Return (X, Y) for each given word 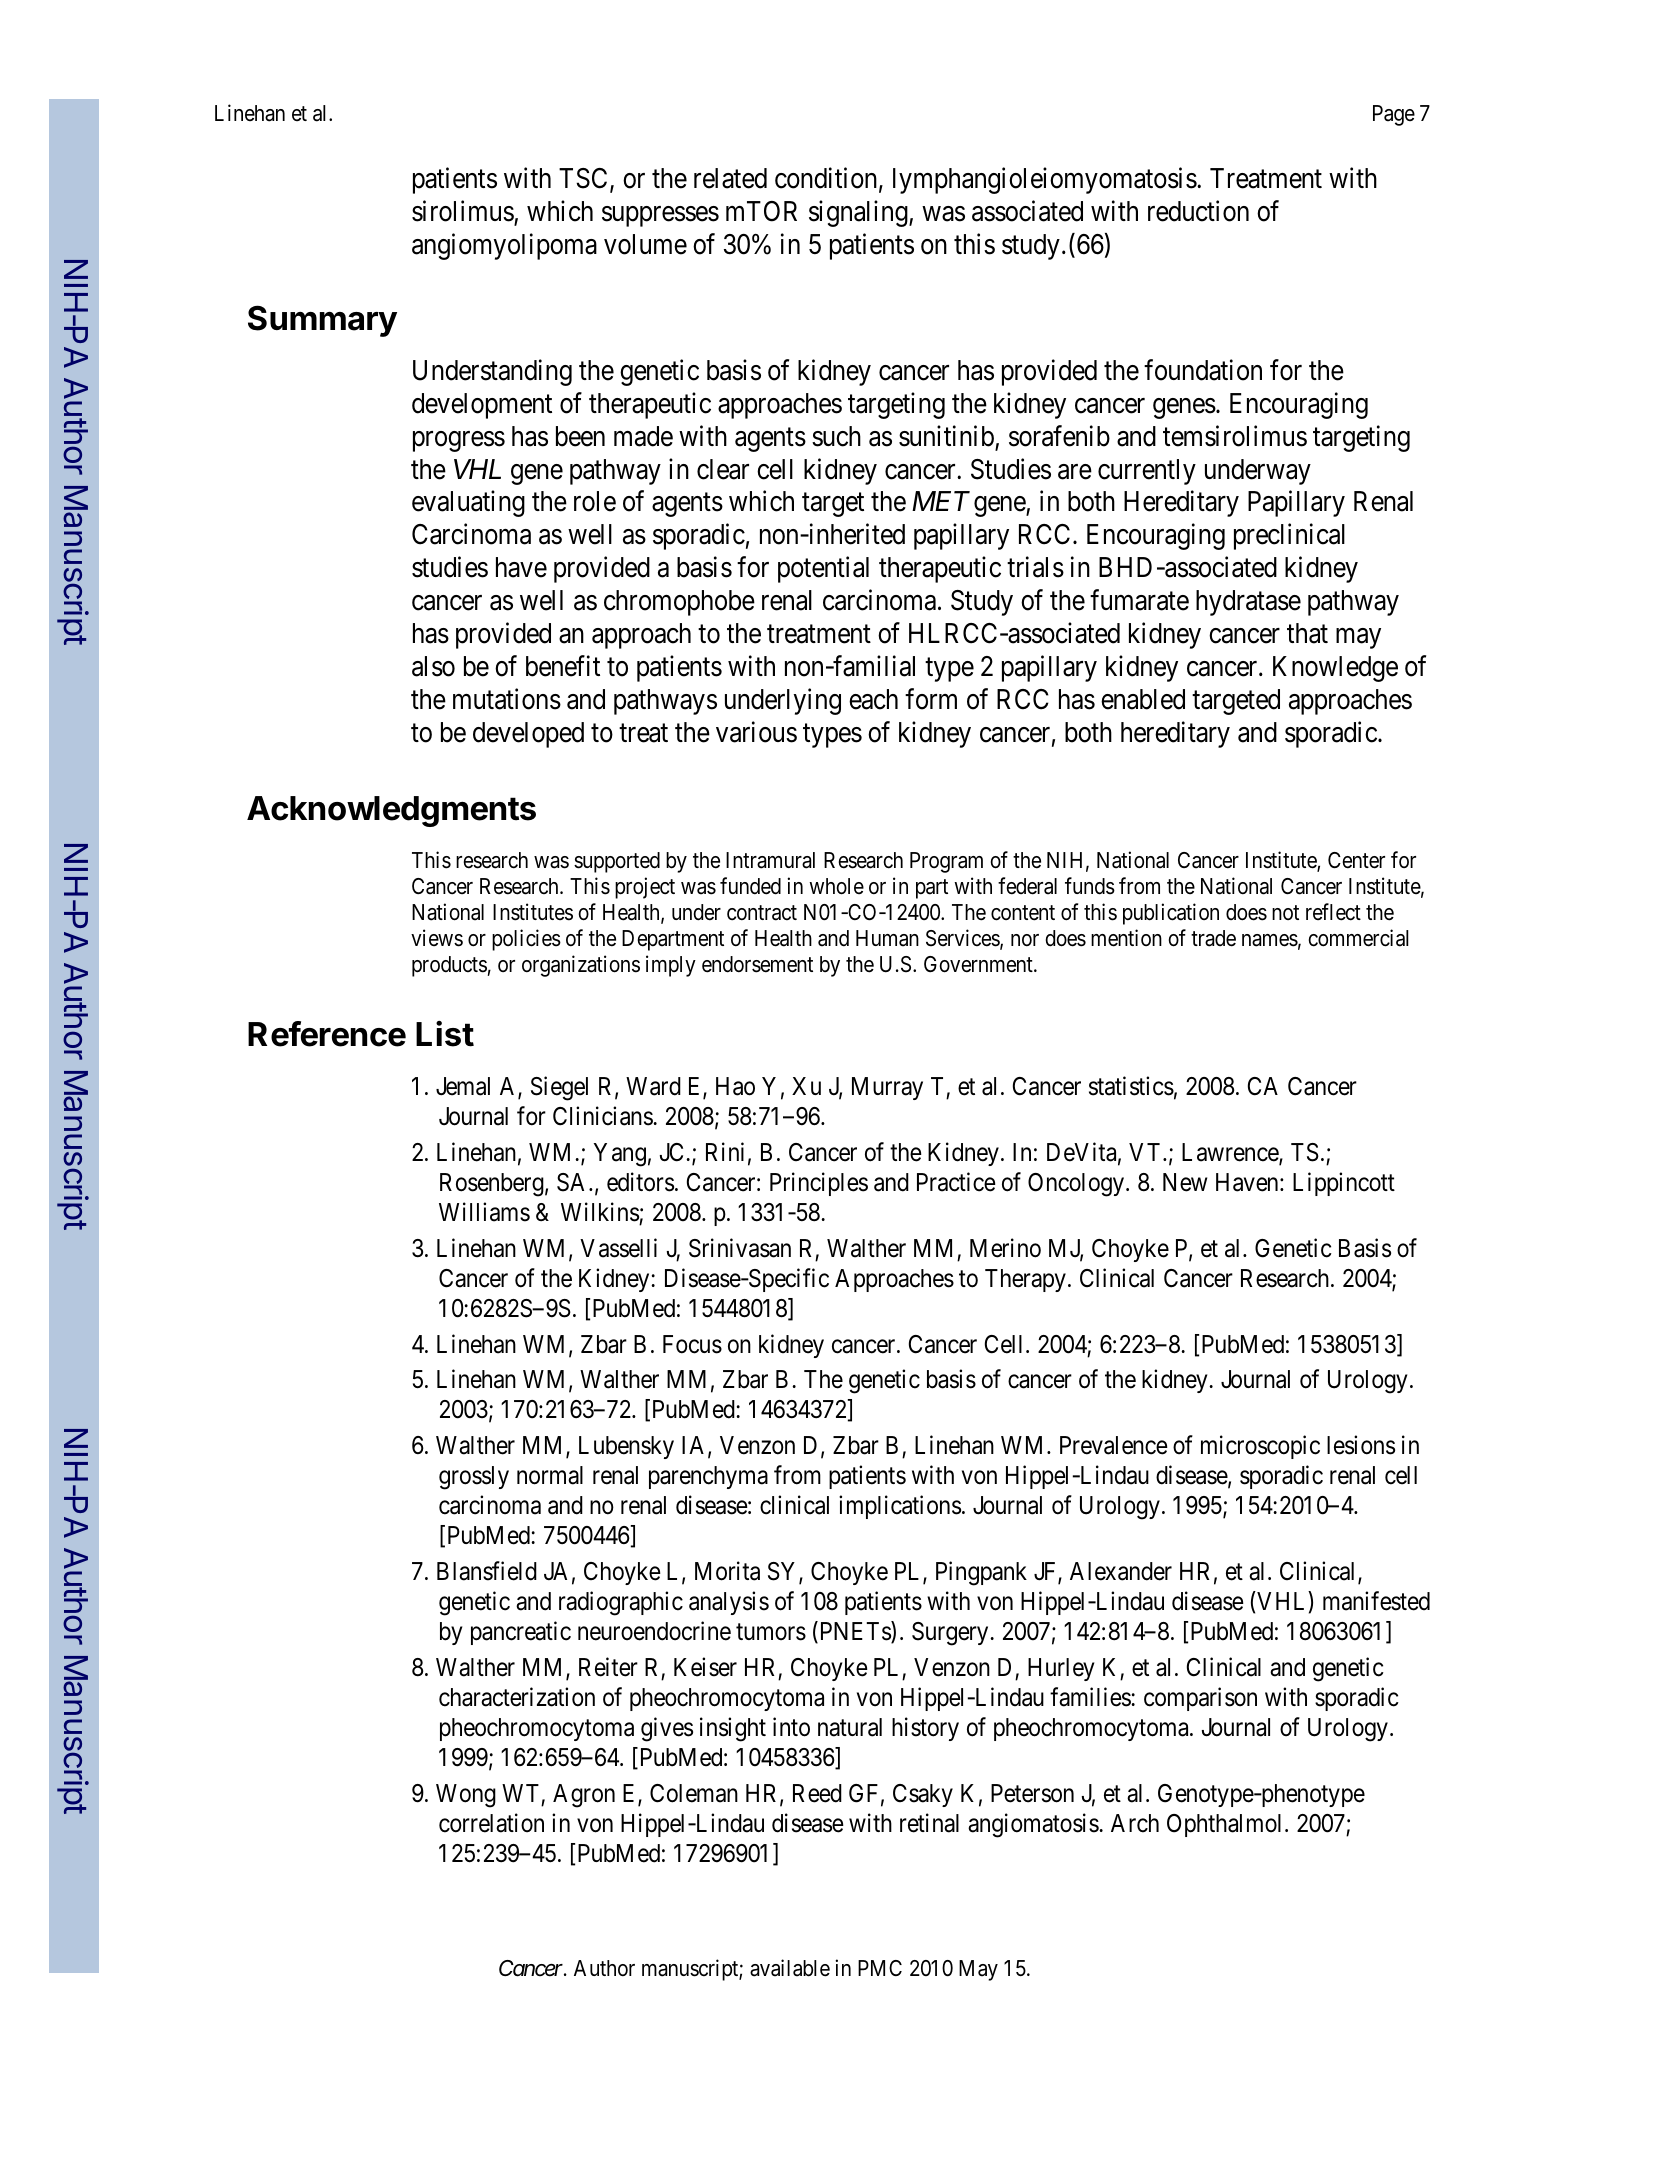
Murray (887, 1088)
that (1307, 633)
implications (900, 1507)
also (433, 666)
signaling (859, 213)
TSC (583, 178)
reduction (1198, 211)
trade (1213, 938)
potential (823, 569)
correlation (491, 1823)
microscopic (1260, 1447)
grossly (474, 1478)
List (445, 1034)
